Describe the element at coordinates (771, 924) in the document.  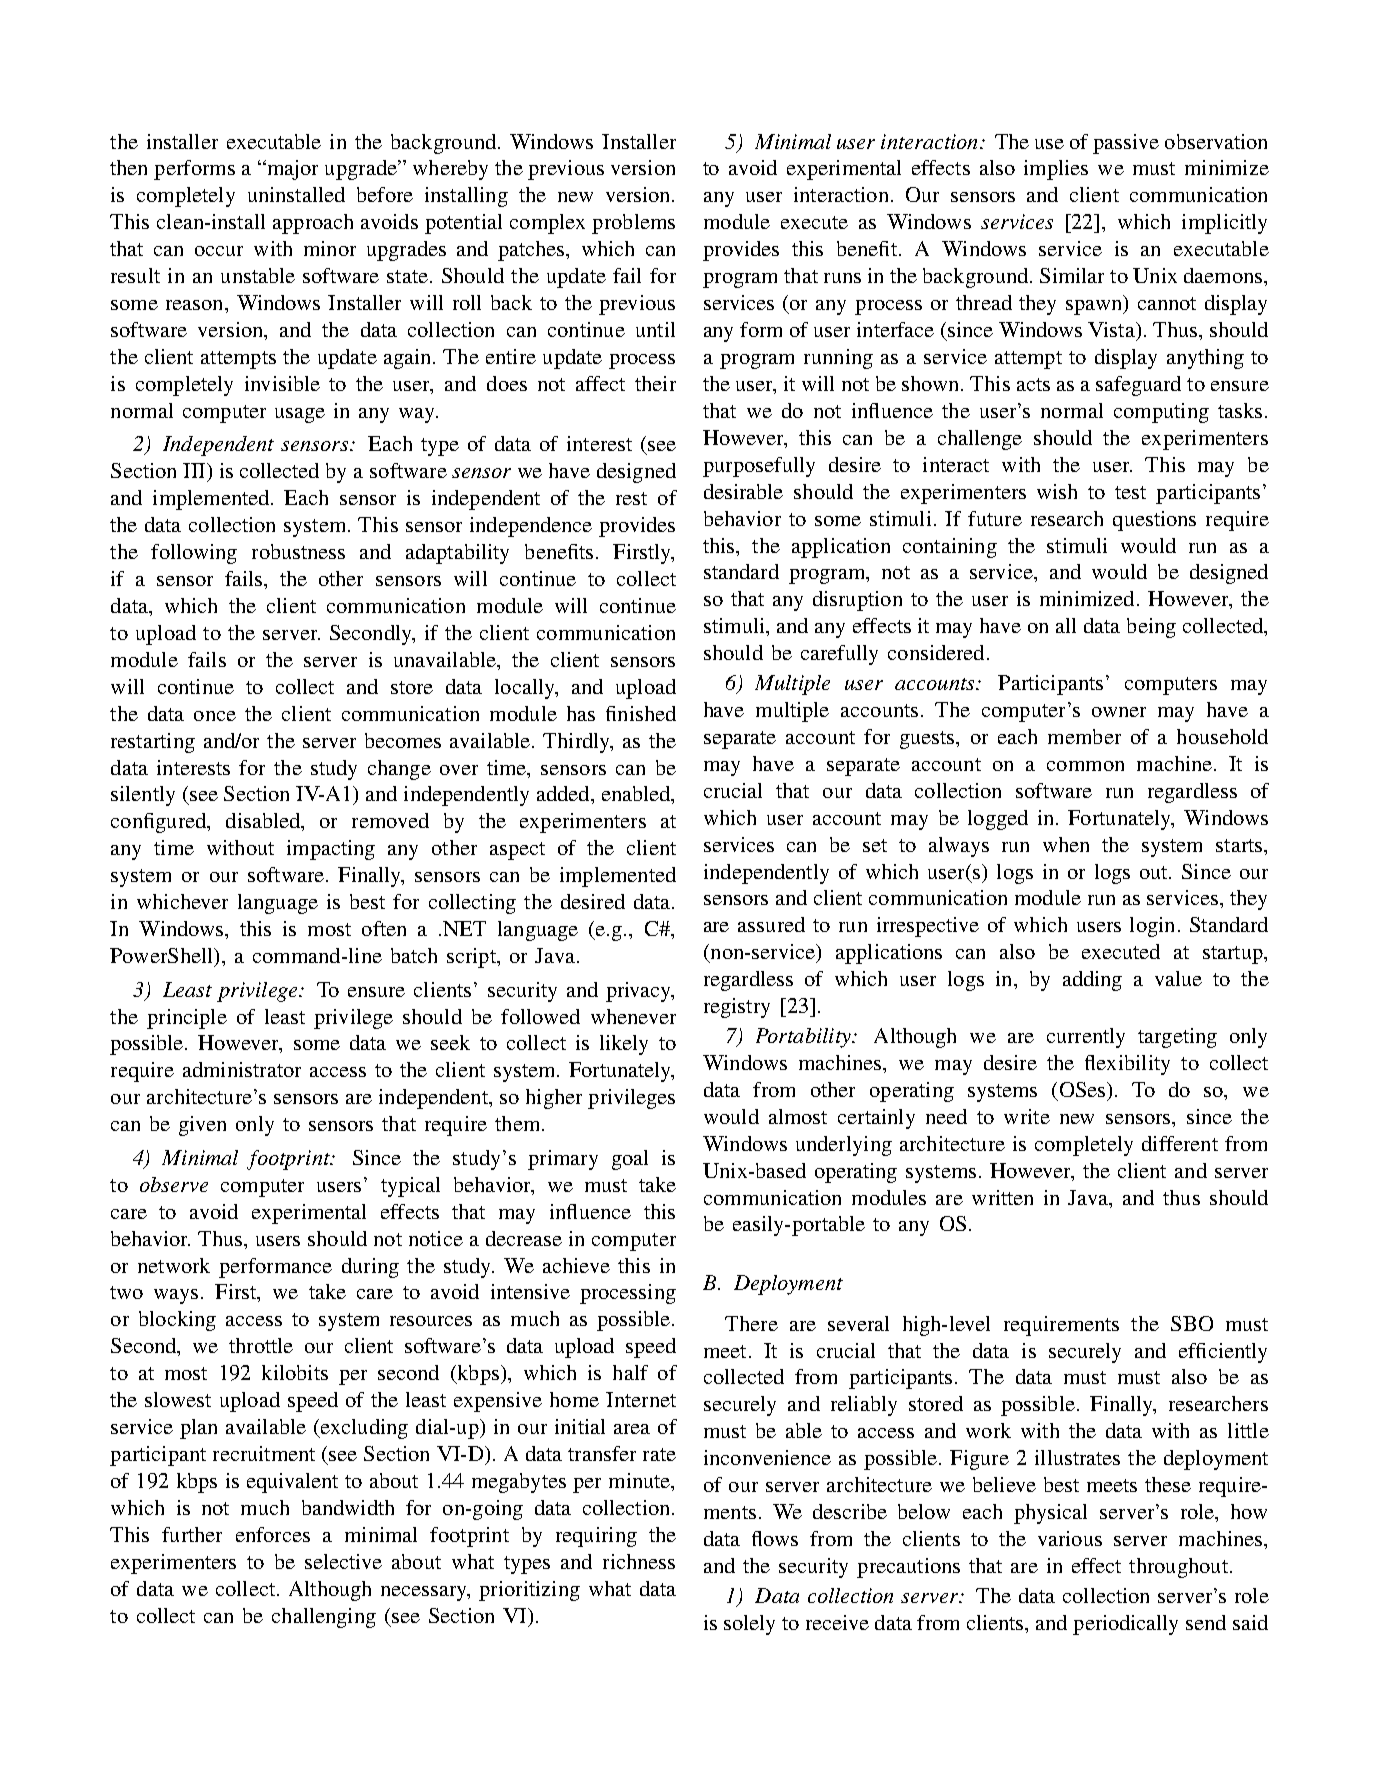
I see `assured` at that location.
